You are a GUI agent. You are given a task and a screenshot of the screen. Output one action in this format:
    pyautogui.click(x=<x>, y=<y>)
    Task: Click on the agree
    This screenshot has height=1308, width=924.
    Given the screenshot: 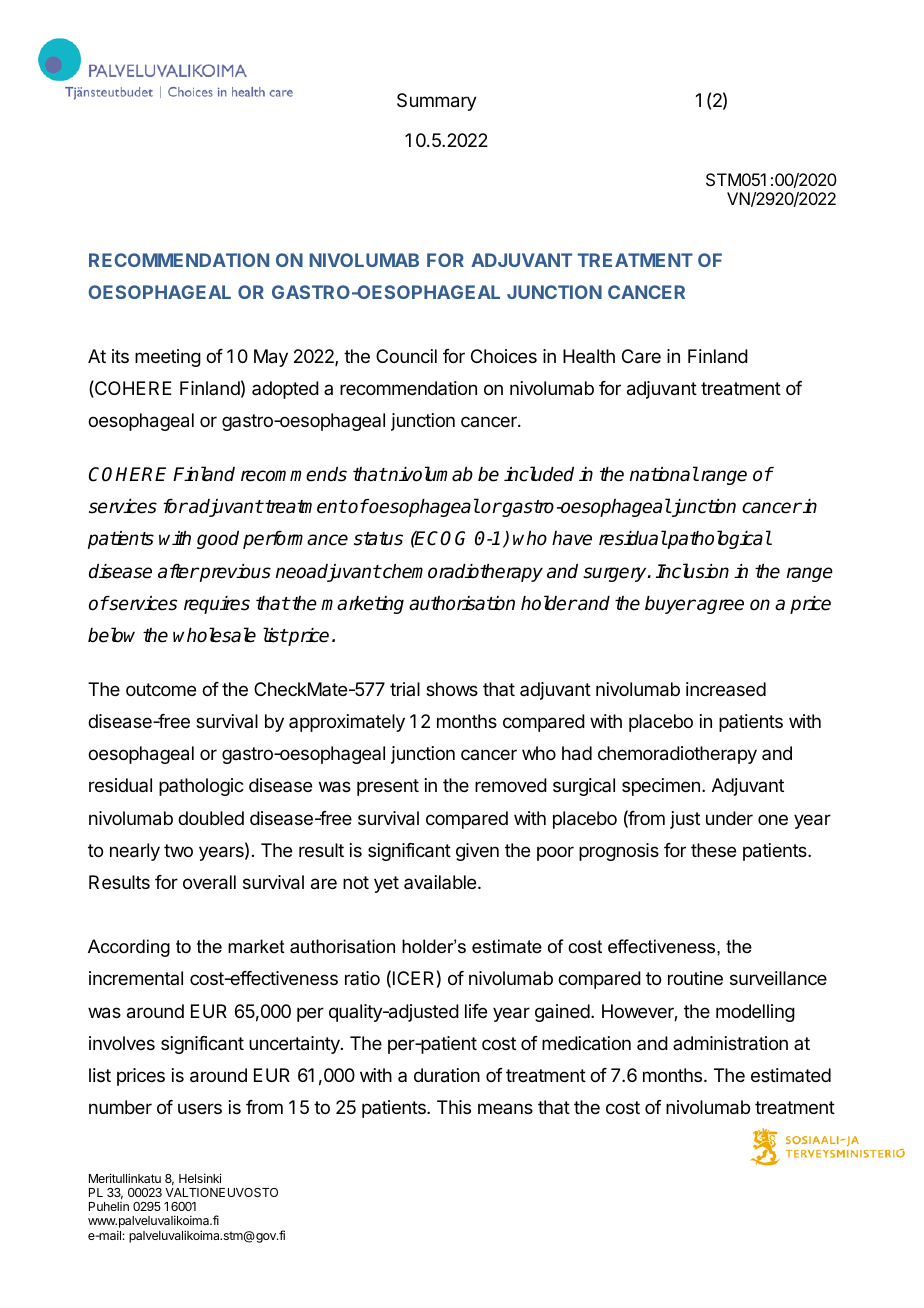 What is the action you would take?
    pyautogui.click(x=719, y=606)
